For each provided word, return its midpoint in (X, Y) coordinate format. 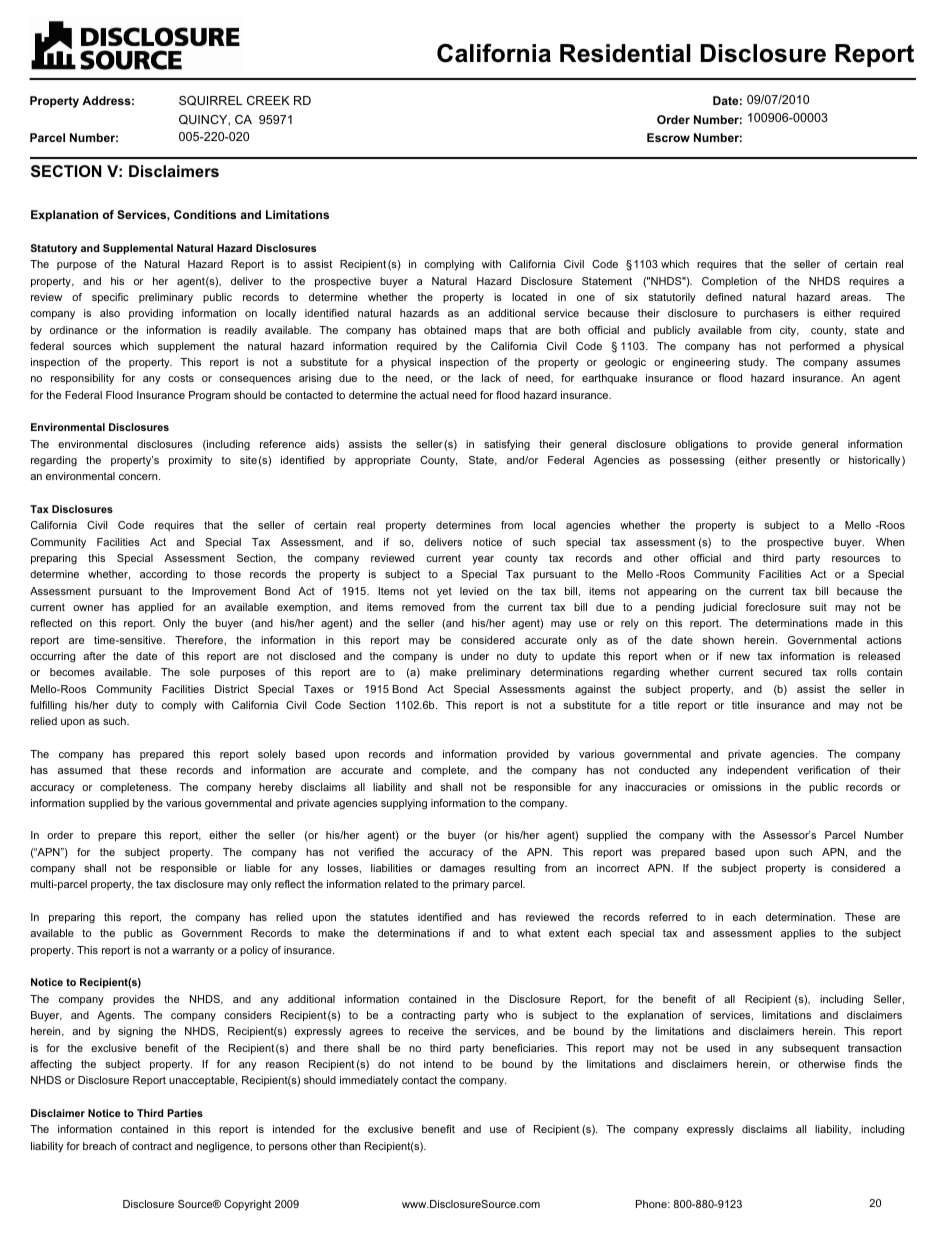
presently (798, 461)
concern (139, 477)
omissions (736, 787)
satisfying (507, 445)
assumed (80, 770)
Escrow (668, 137)
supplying (404, 804)
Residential (625, 53)
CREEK (268, 100)
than (349, 1146)
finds (866, 1064)
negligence (224, 1147)
